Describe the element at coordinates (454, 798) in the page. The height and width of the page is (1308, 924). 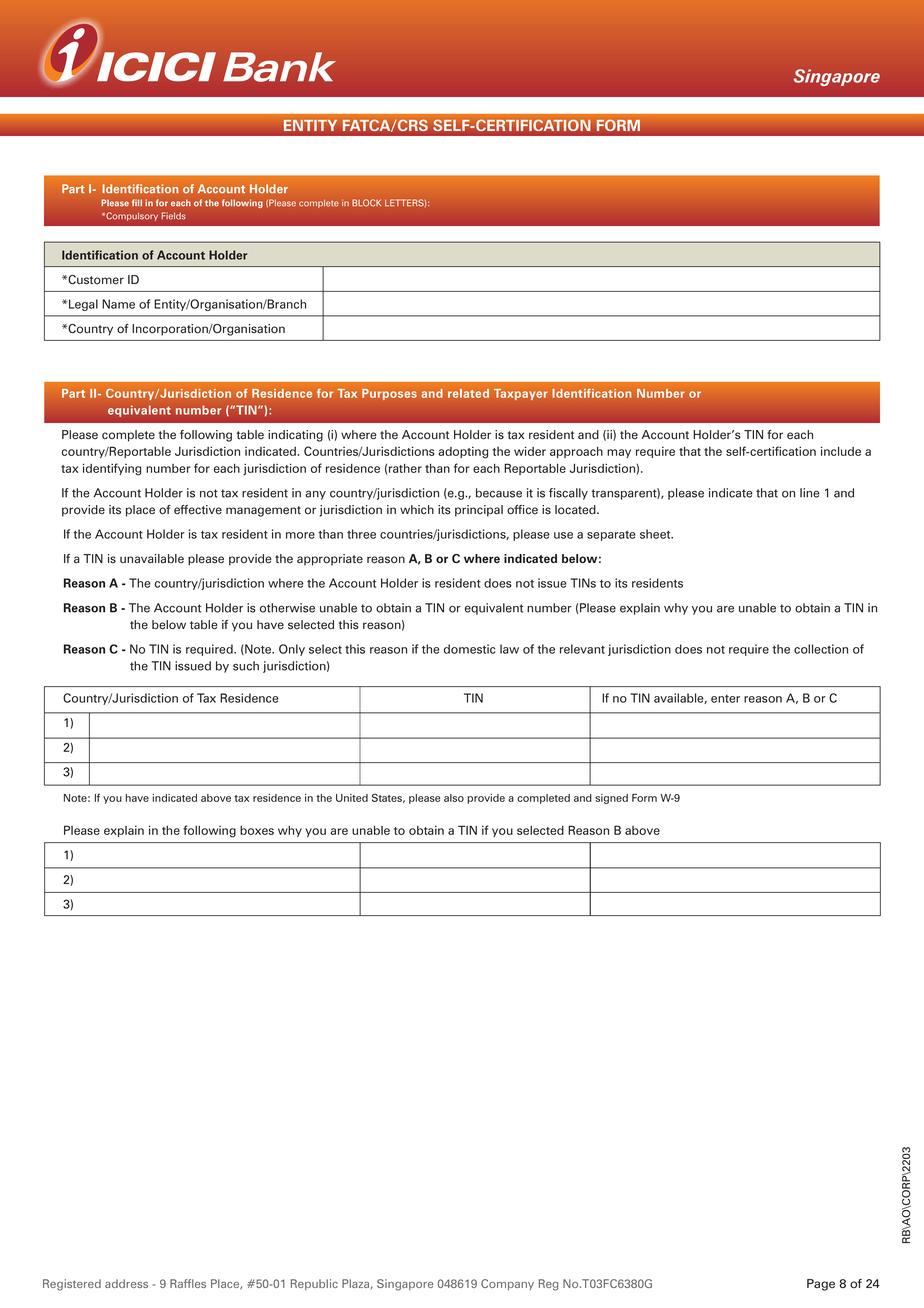
I see `also` at that location.
